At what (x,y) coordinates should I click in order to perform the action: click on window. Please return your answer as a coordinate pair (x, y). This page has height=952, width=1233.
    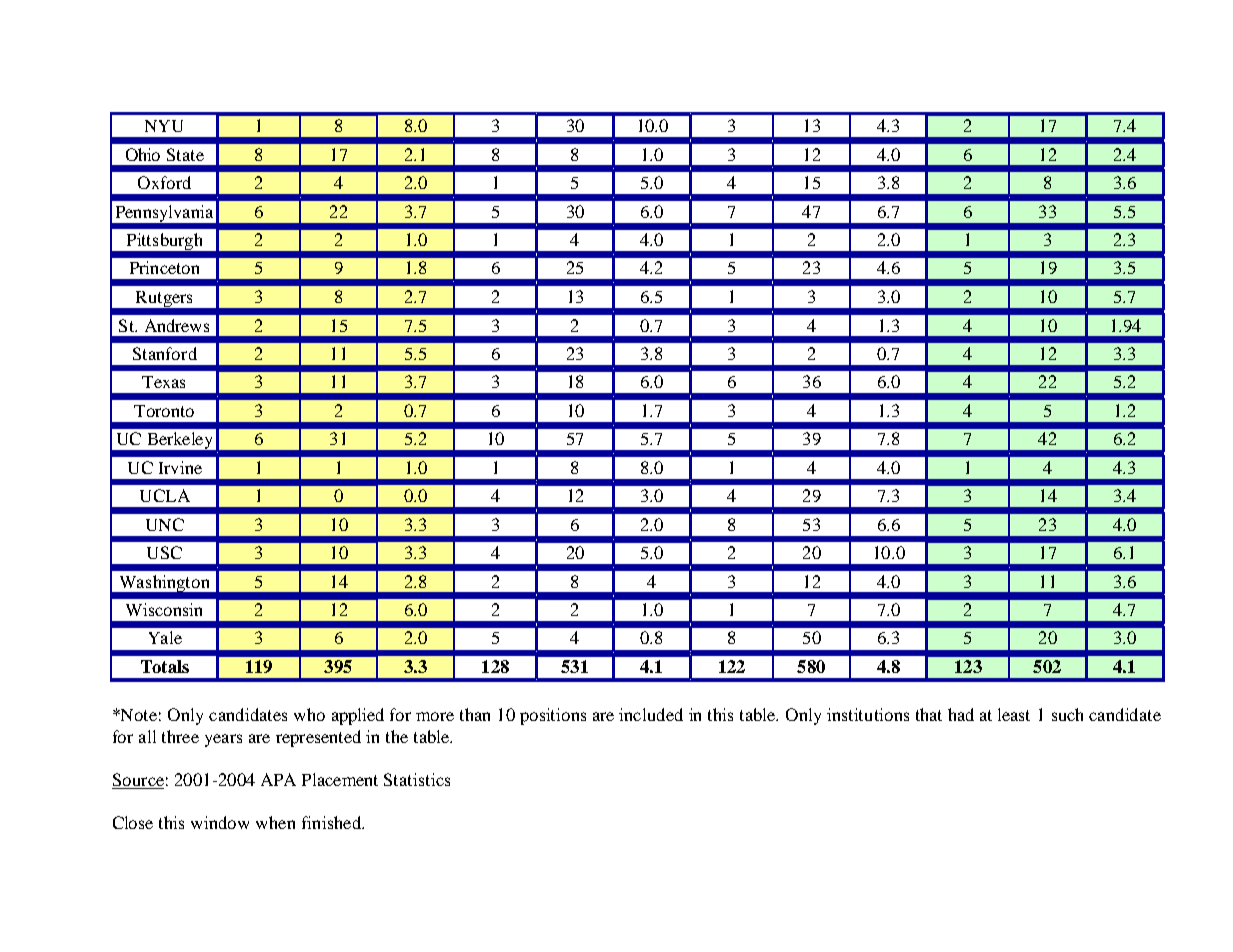
    Looking at the image, I should click on (220, 822).
